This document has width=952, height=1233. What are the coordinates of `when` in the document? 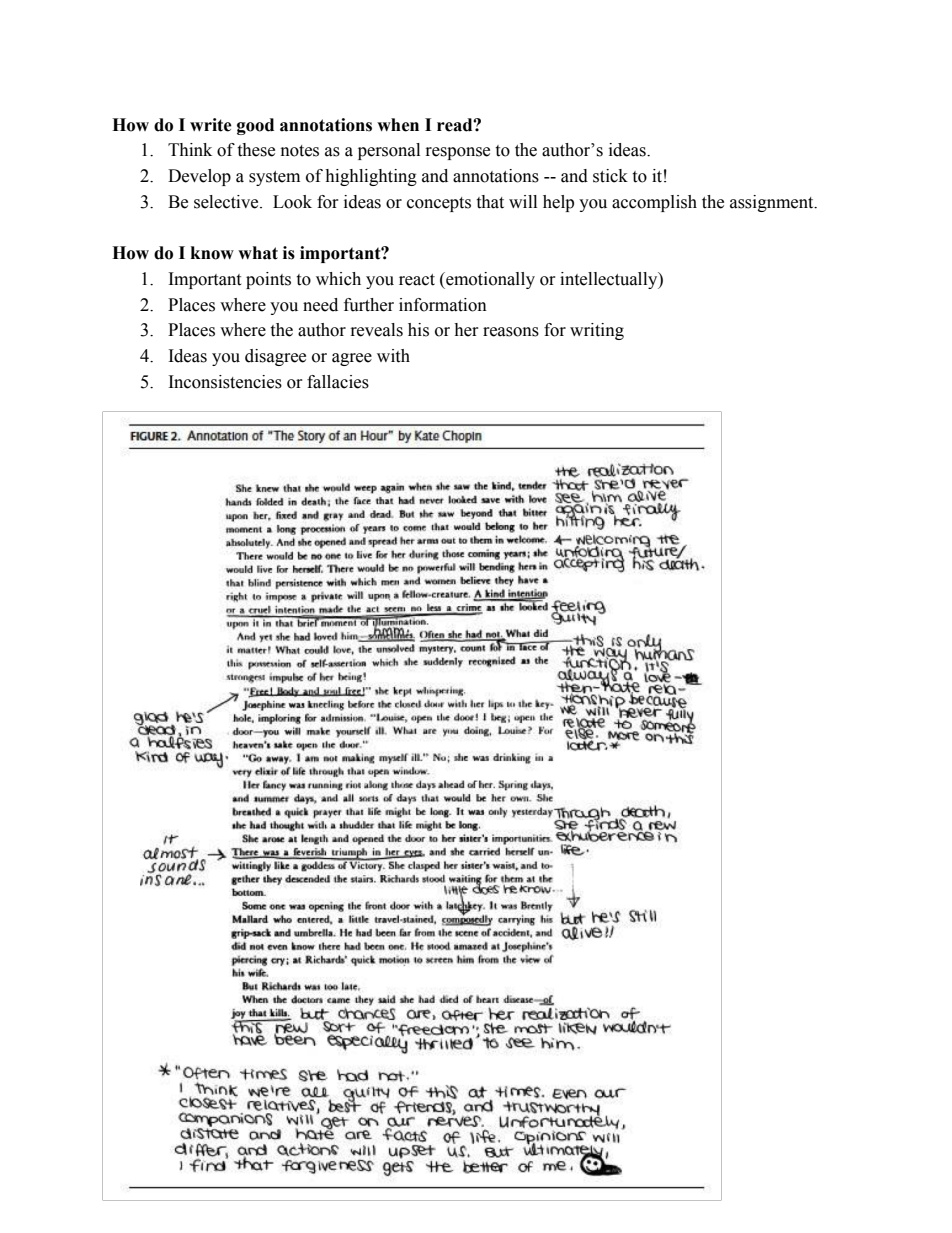 It's located at (398, 125).
